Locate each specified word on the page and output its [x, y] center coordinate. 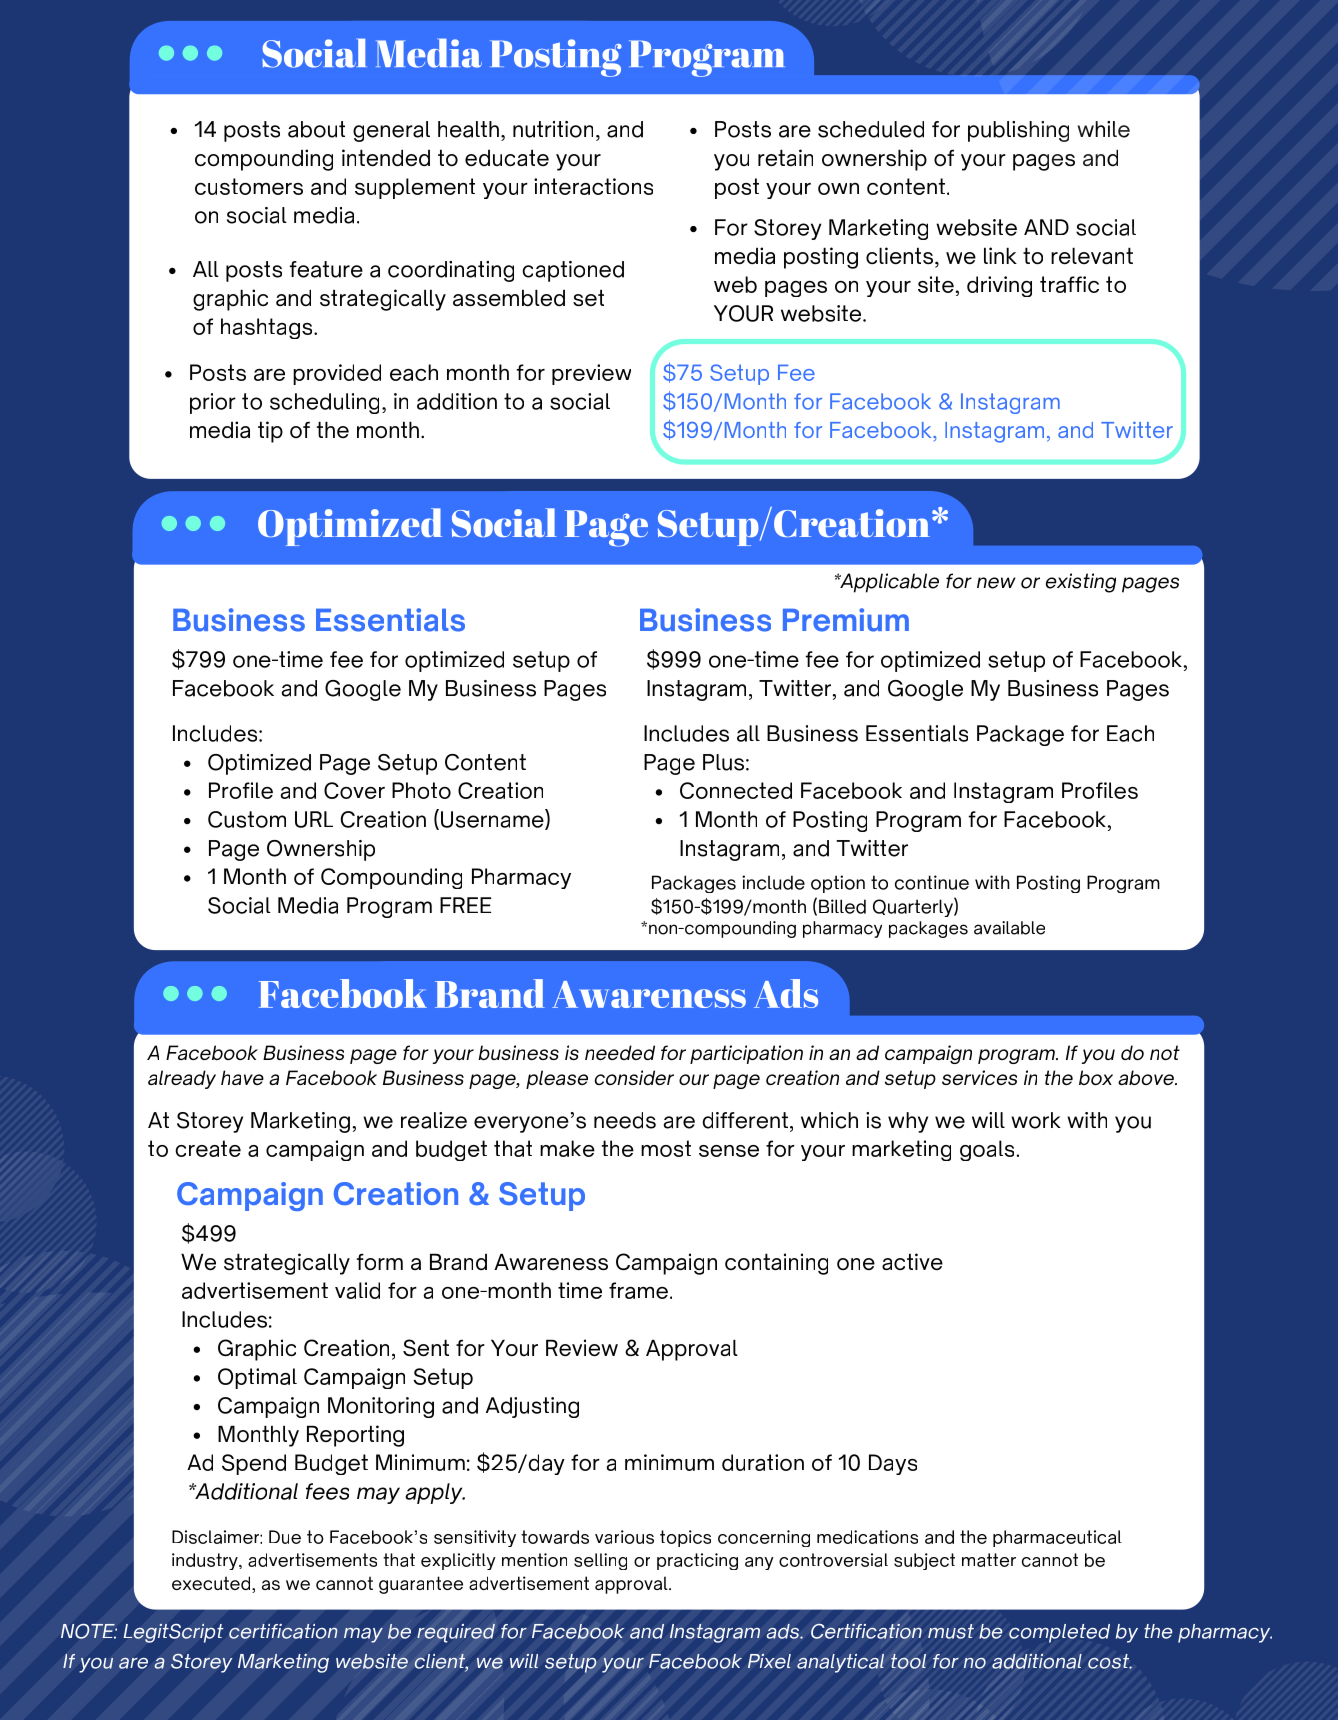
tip [270, 432]
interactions [593, 186]
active [912, 1261]
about [316, 129]
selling [600, 1561]
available [1009, 928]
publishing [1018, 131]
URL [314, 819]
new [996, 583]
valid [357, 1290]
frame [638, 1290]
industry [206, 1561]
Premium [846, 620]
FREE [465, 905]
